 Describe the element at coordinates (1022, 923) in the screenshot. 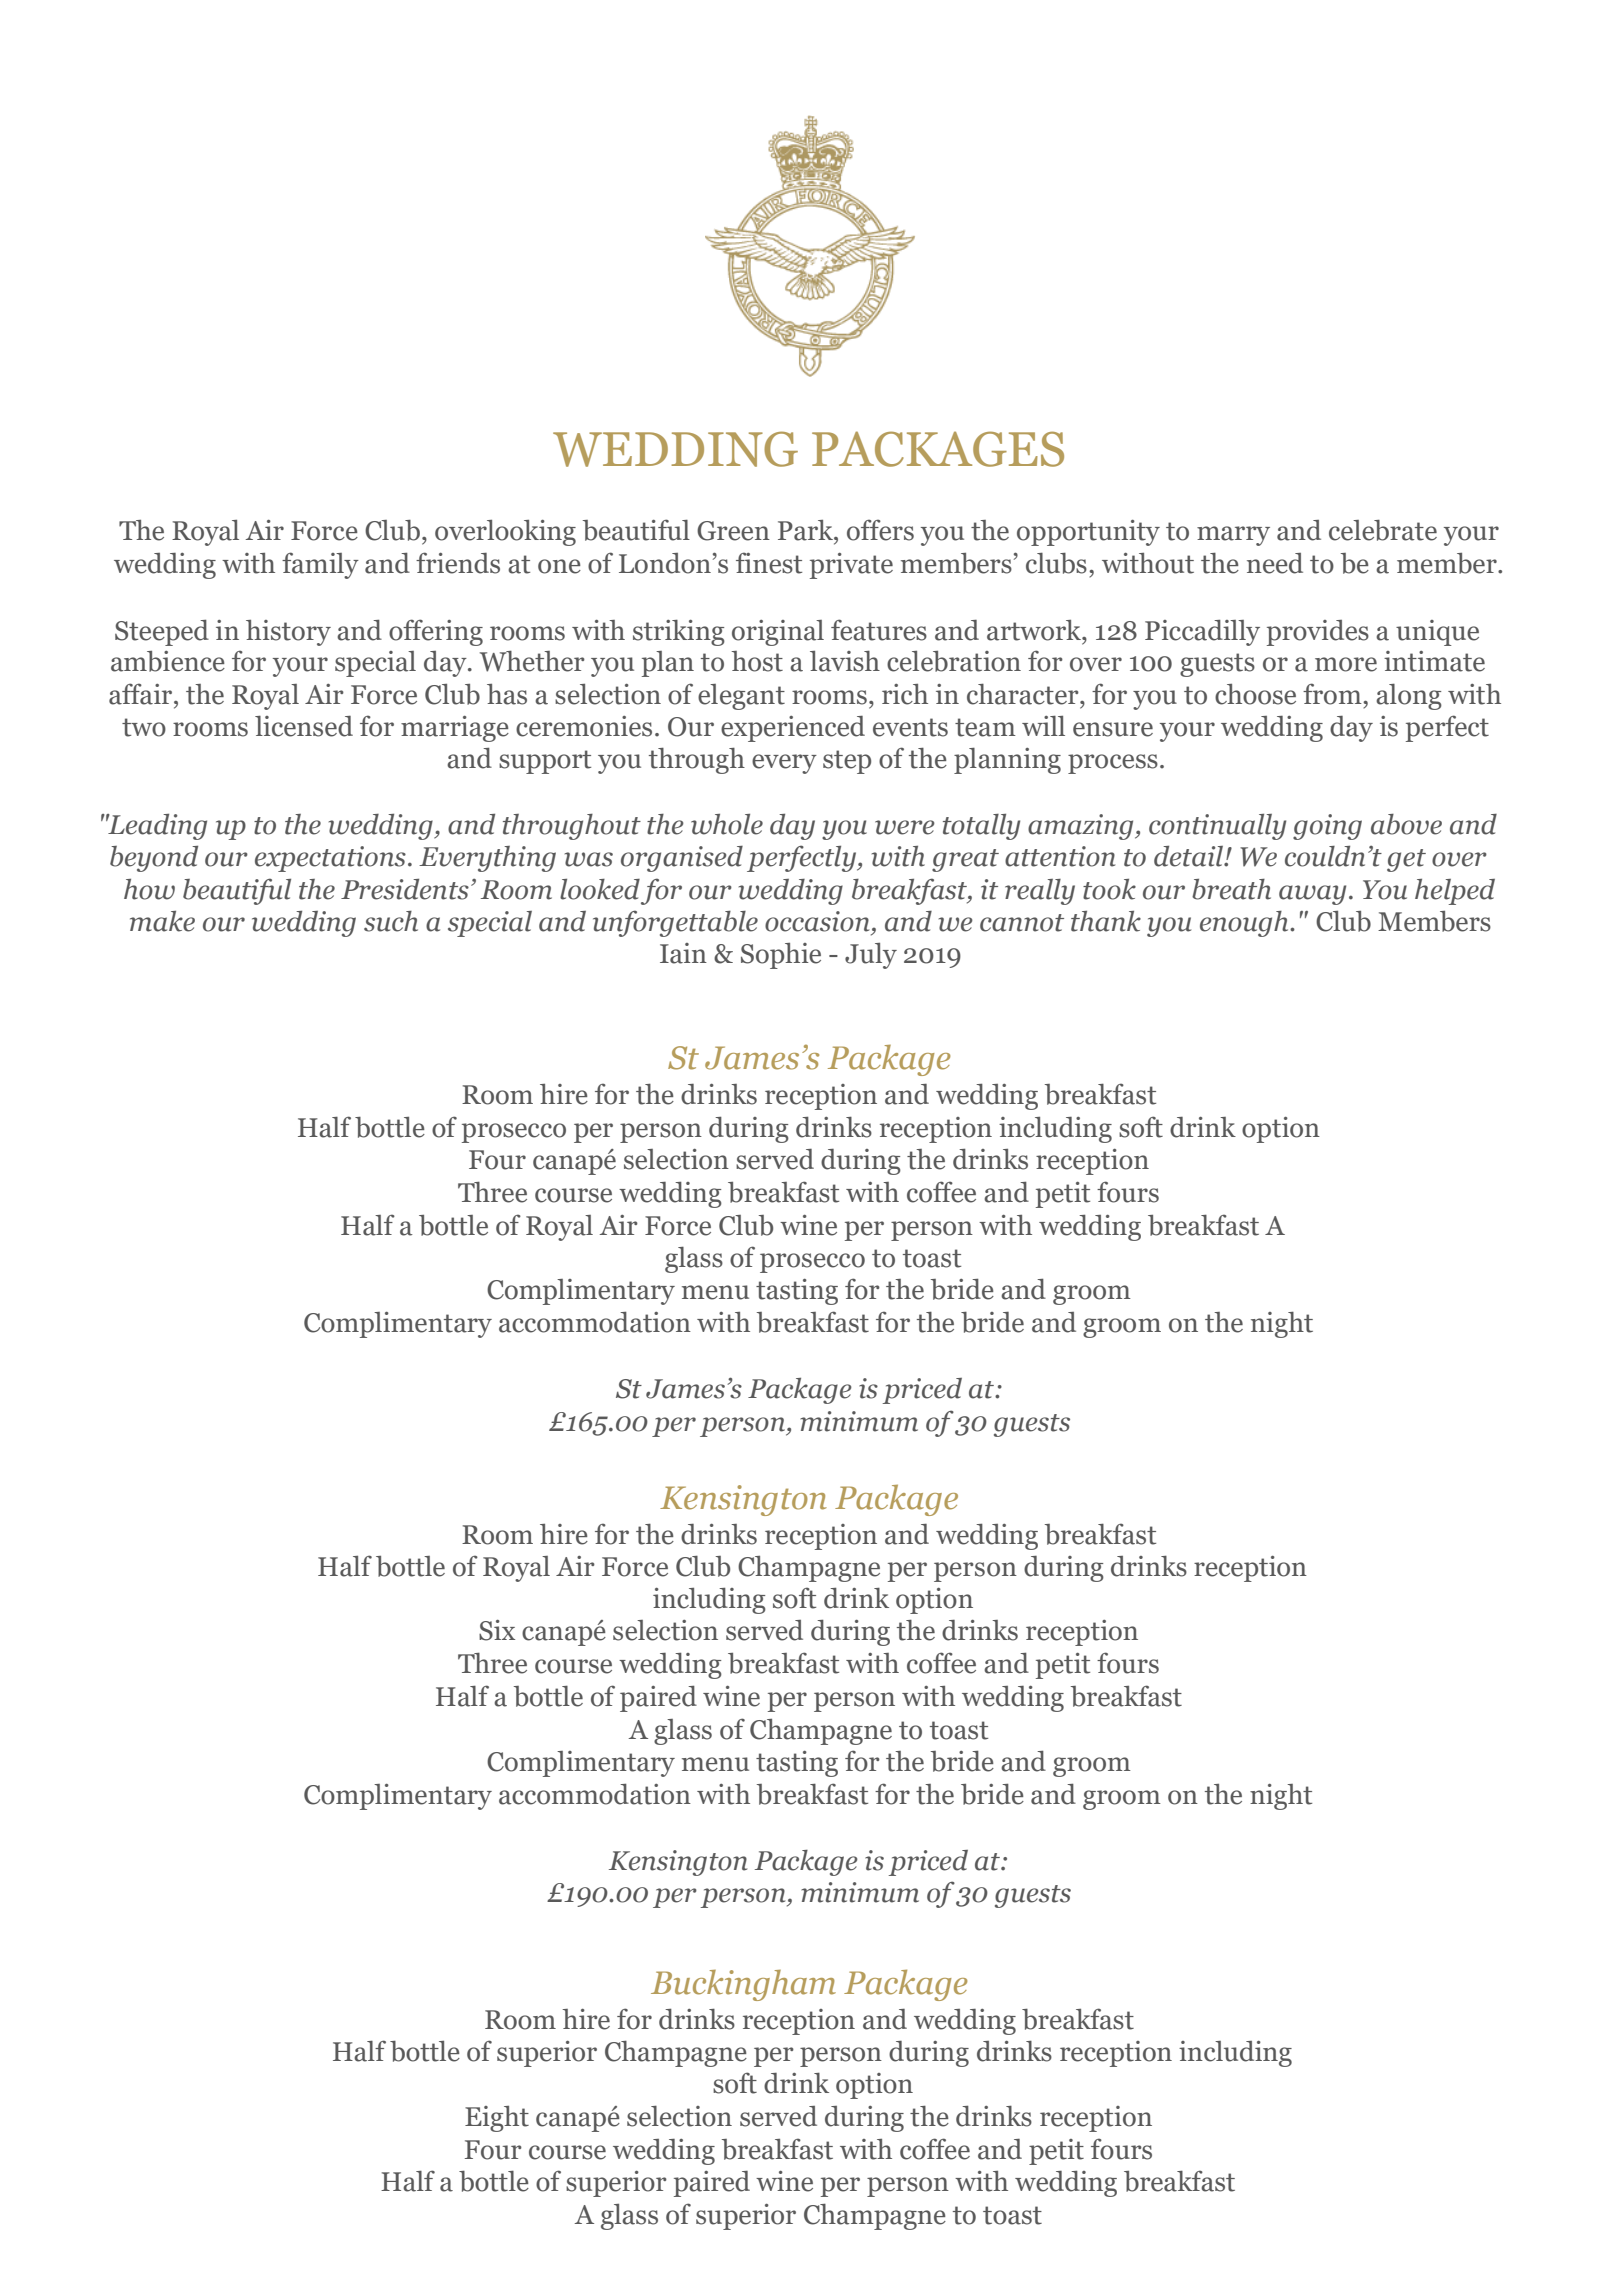

I see `cannot` at that location.
